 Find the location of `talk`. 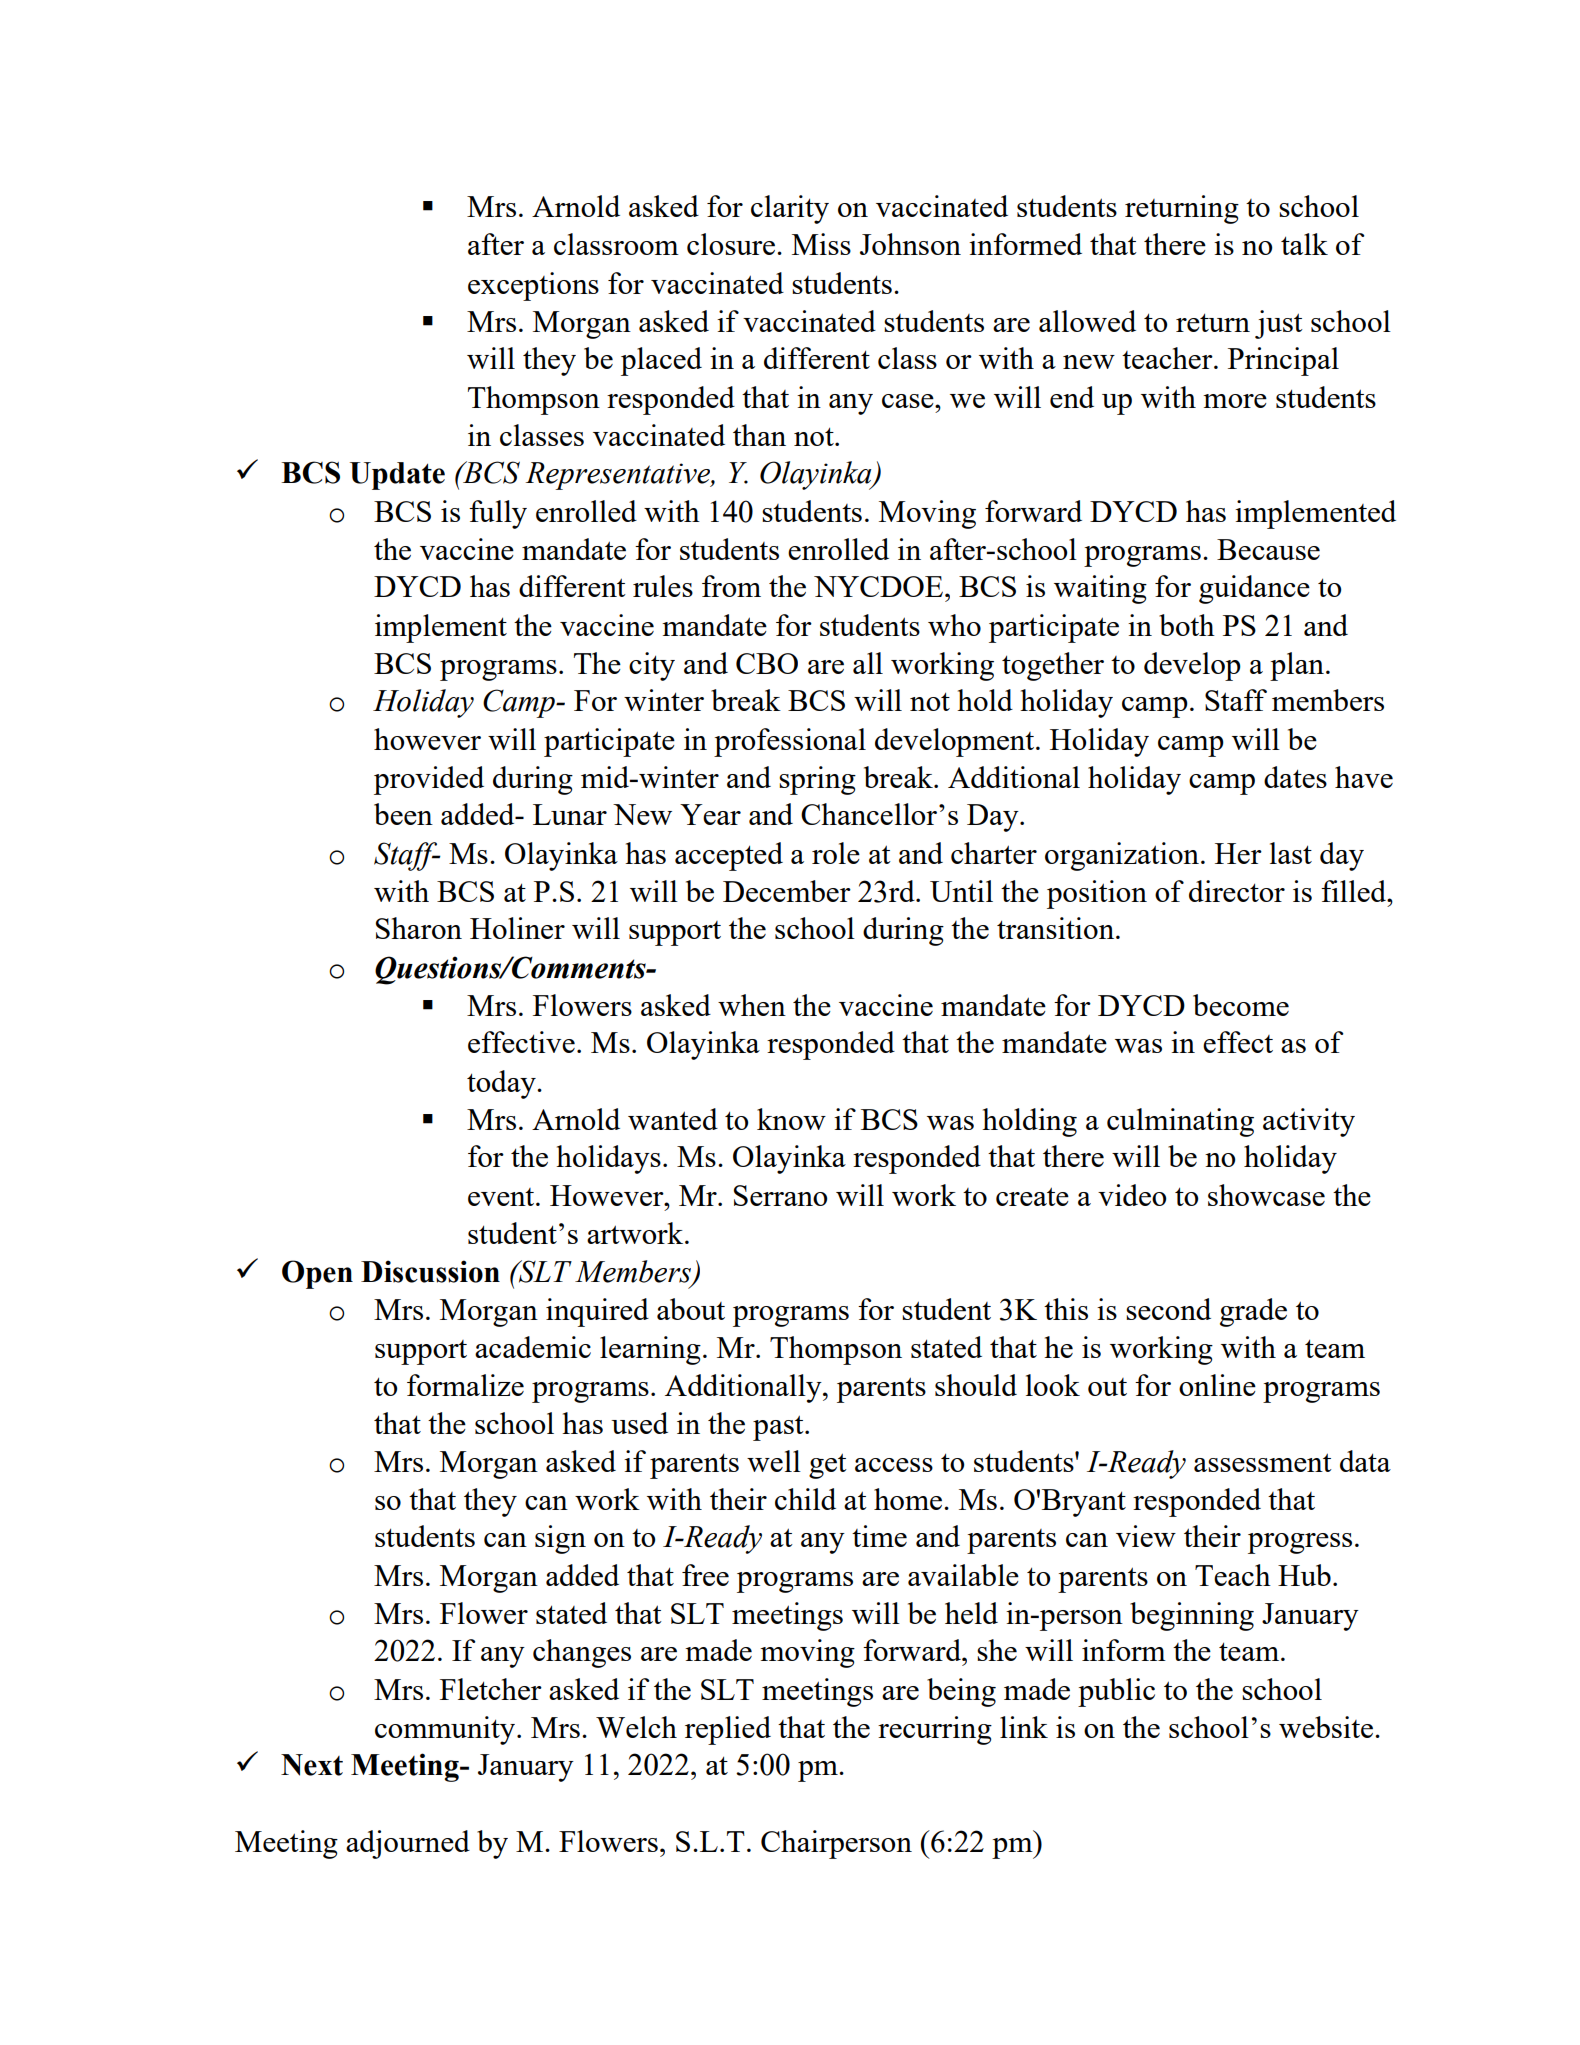

talk is located at coordinates (1304, 244).
